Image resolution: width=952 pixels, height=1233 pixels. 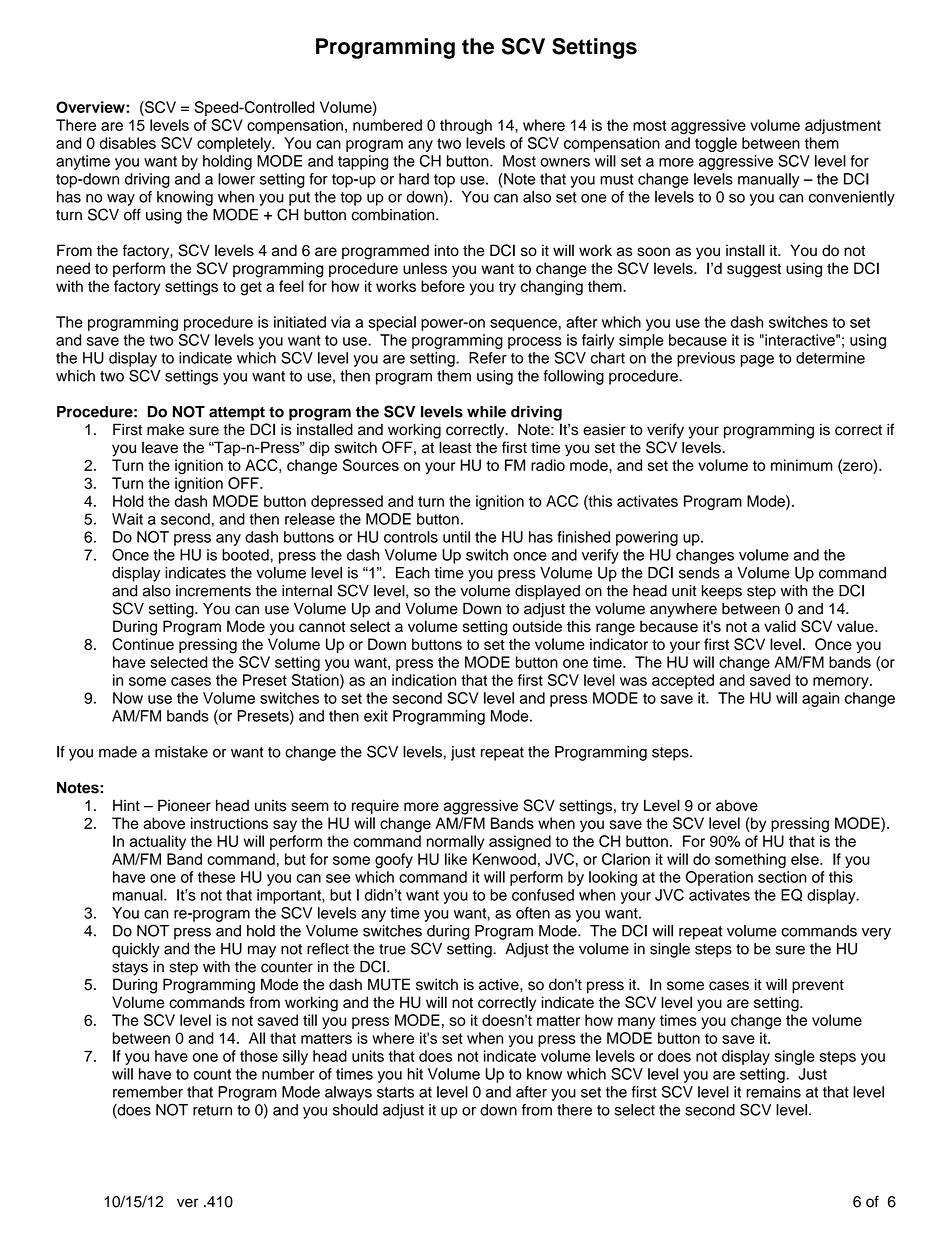 I want to click on remember, so click(x=148, y=1092).
